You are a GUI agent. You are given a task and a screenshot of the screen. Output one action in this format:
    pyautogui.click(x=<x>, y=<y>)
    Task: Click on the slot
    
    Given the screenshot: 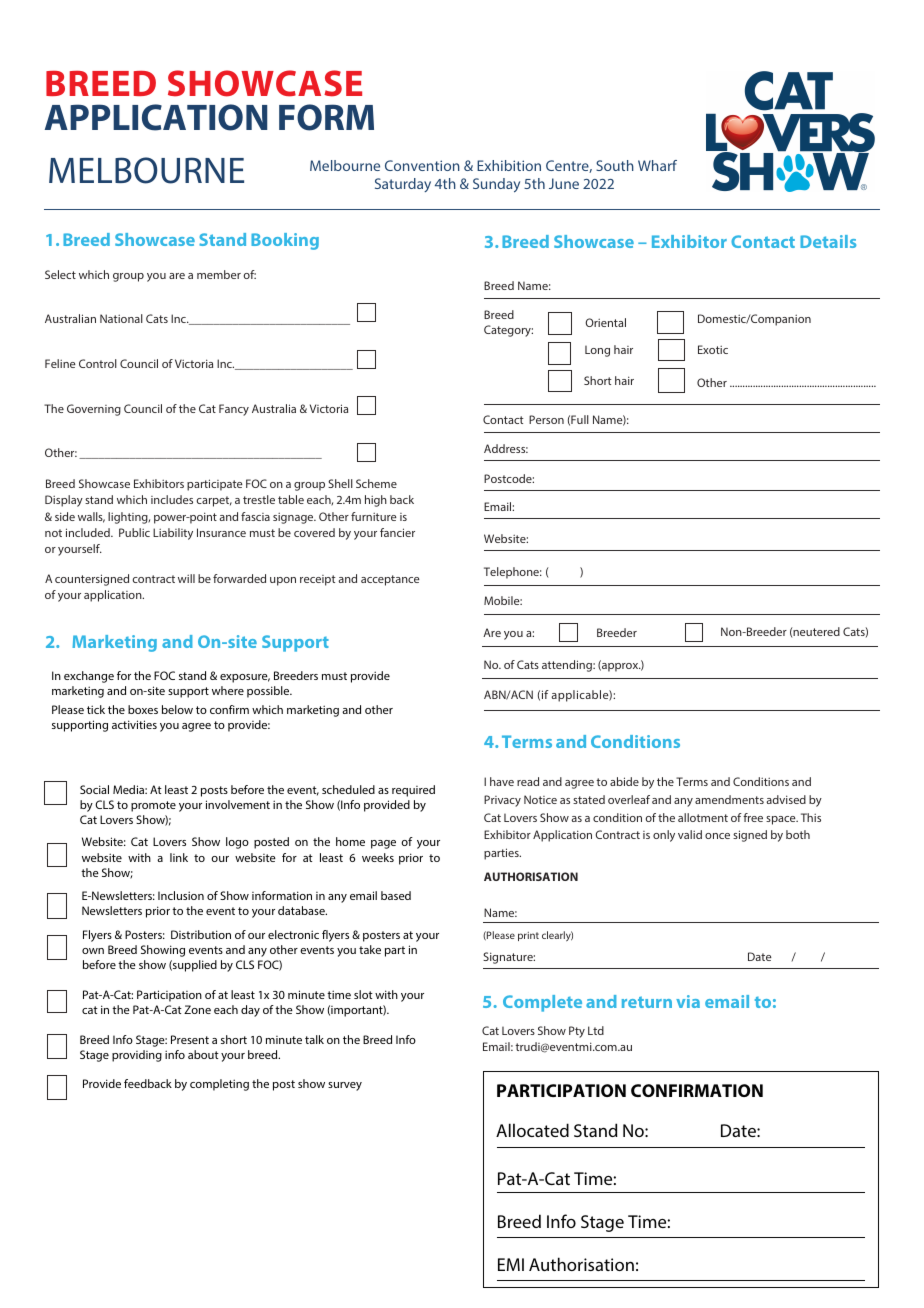 What is the action you would take?
    pyautogui.click(x=363, y=994)
